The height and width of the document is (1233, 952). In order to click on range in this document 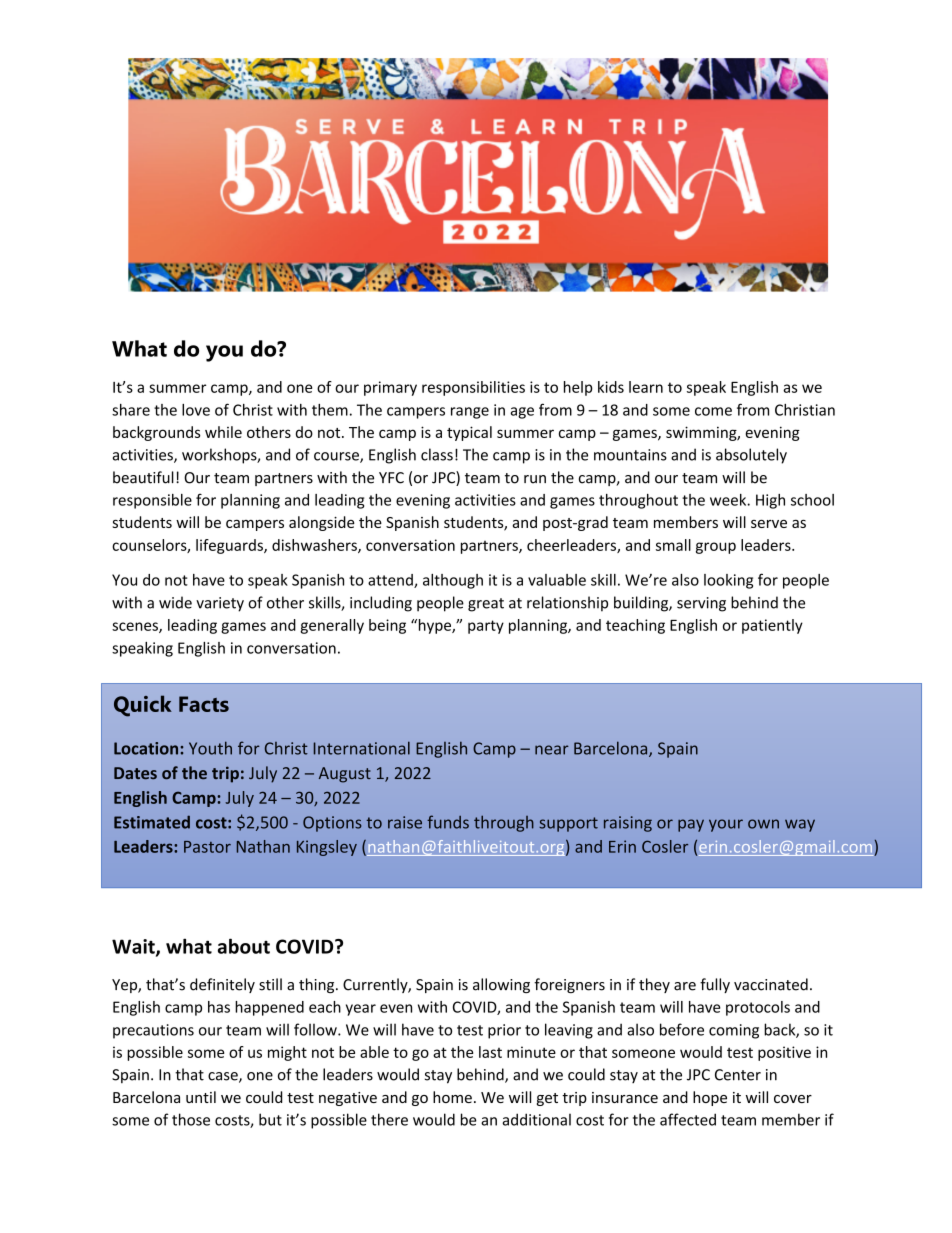, I will do `click(470, 413)`.
